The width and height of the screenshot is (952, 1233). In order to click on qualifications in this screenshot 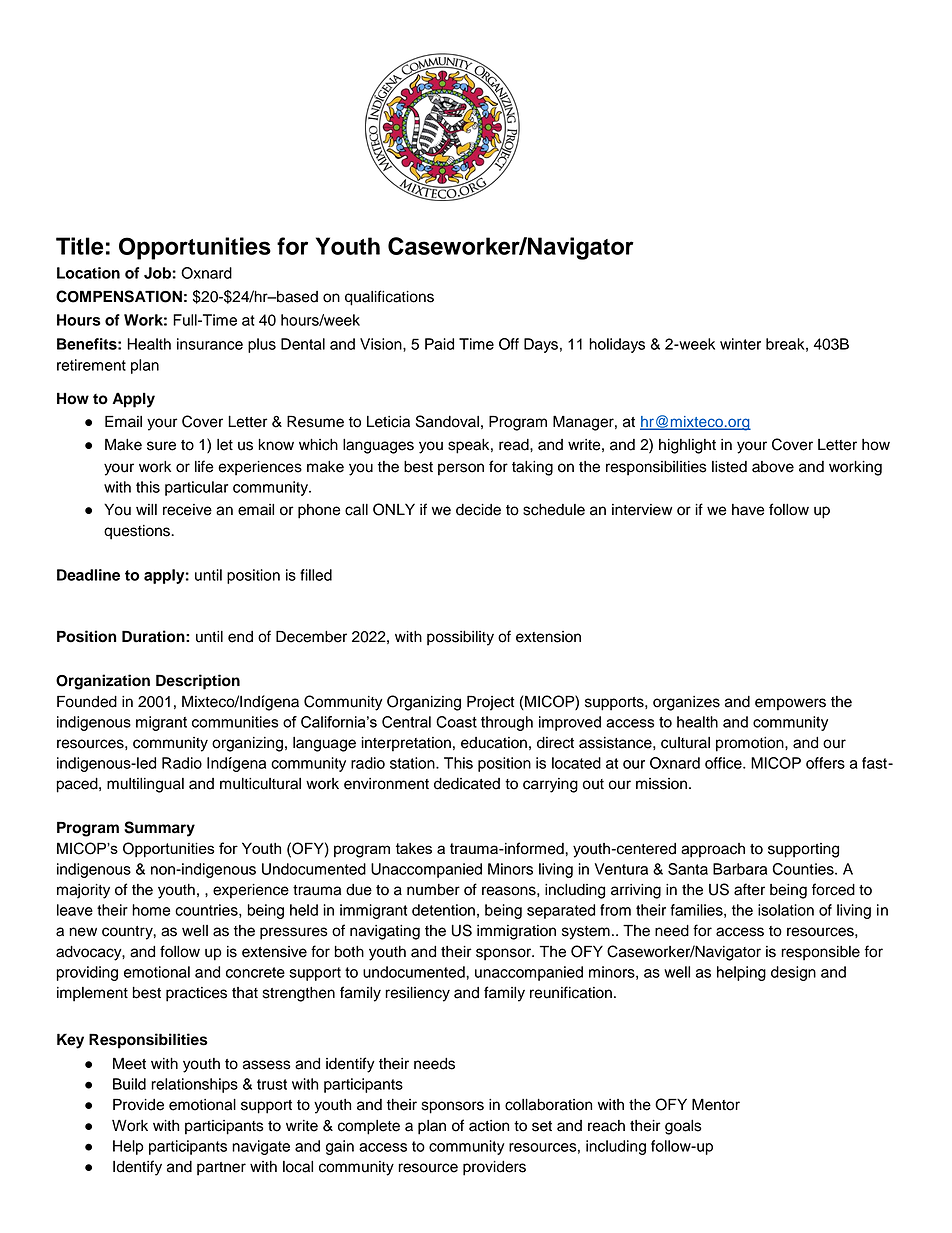, I will do `click(389, 298)`.
